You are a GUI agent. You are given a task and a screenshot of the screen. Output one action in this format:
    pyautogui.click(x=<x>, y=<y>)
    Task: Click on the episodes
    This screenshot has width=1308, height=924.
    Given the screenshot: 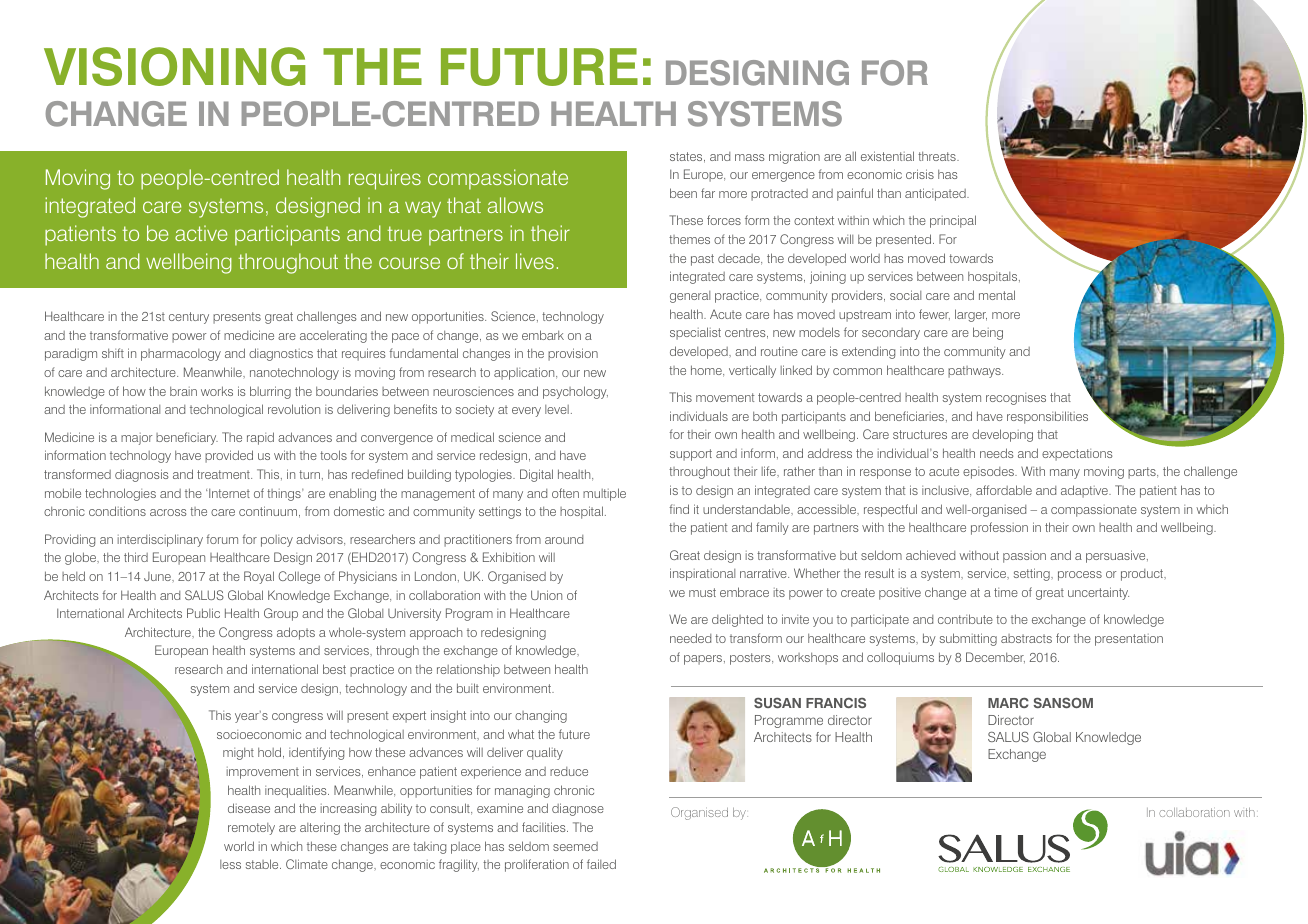 What is the action you would take?
    pyautogui.click(x=989, y=473)
